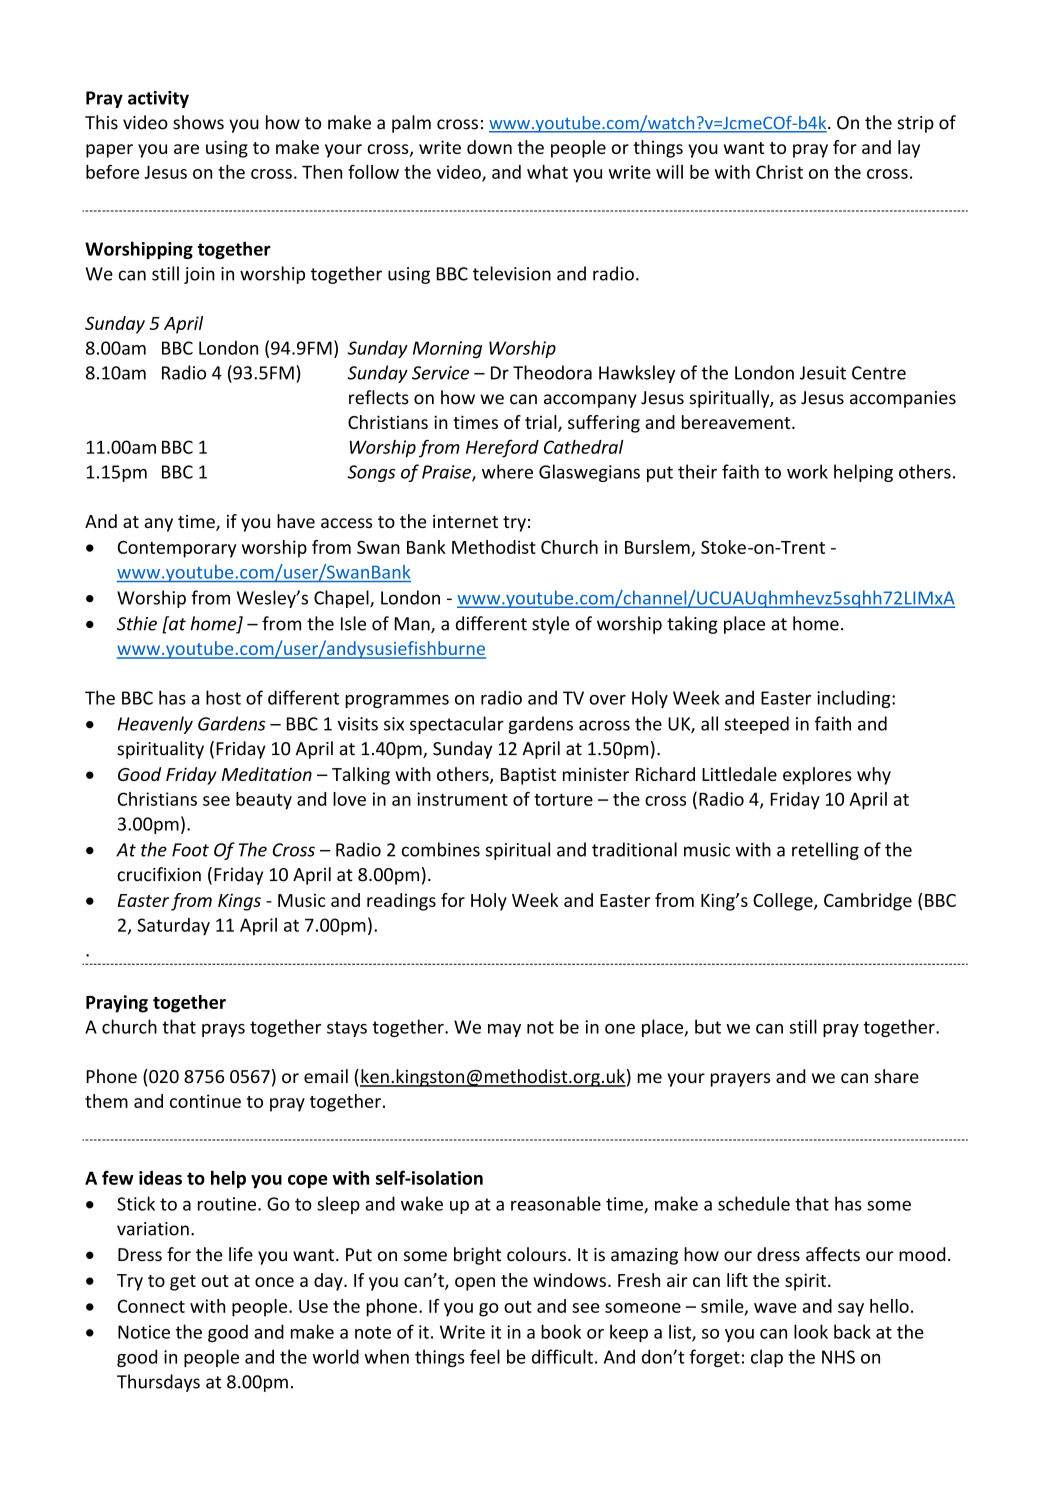  Describe the element at coordinates (155, 725) in the image. I see `Heavenly` at that location.
